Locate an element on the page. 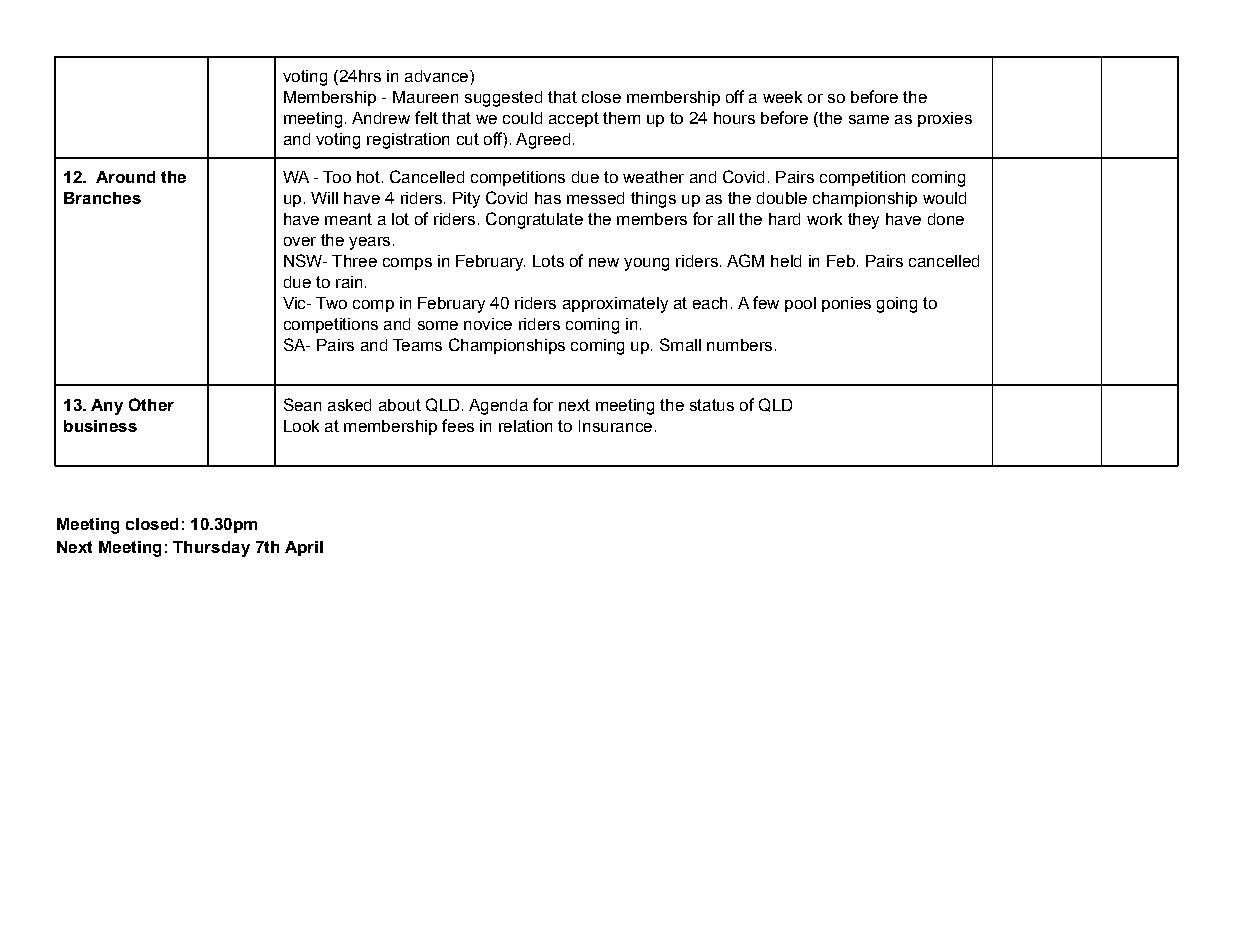 This document has height=952, width=1233. they is located at coordinates (863, 221).
